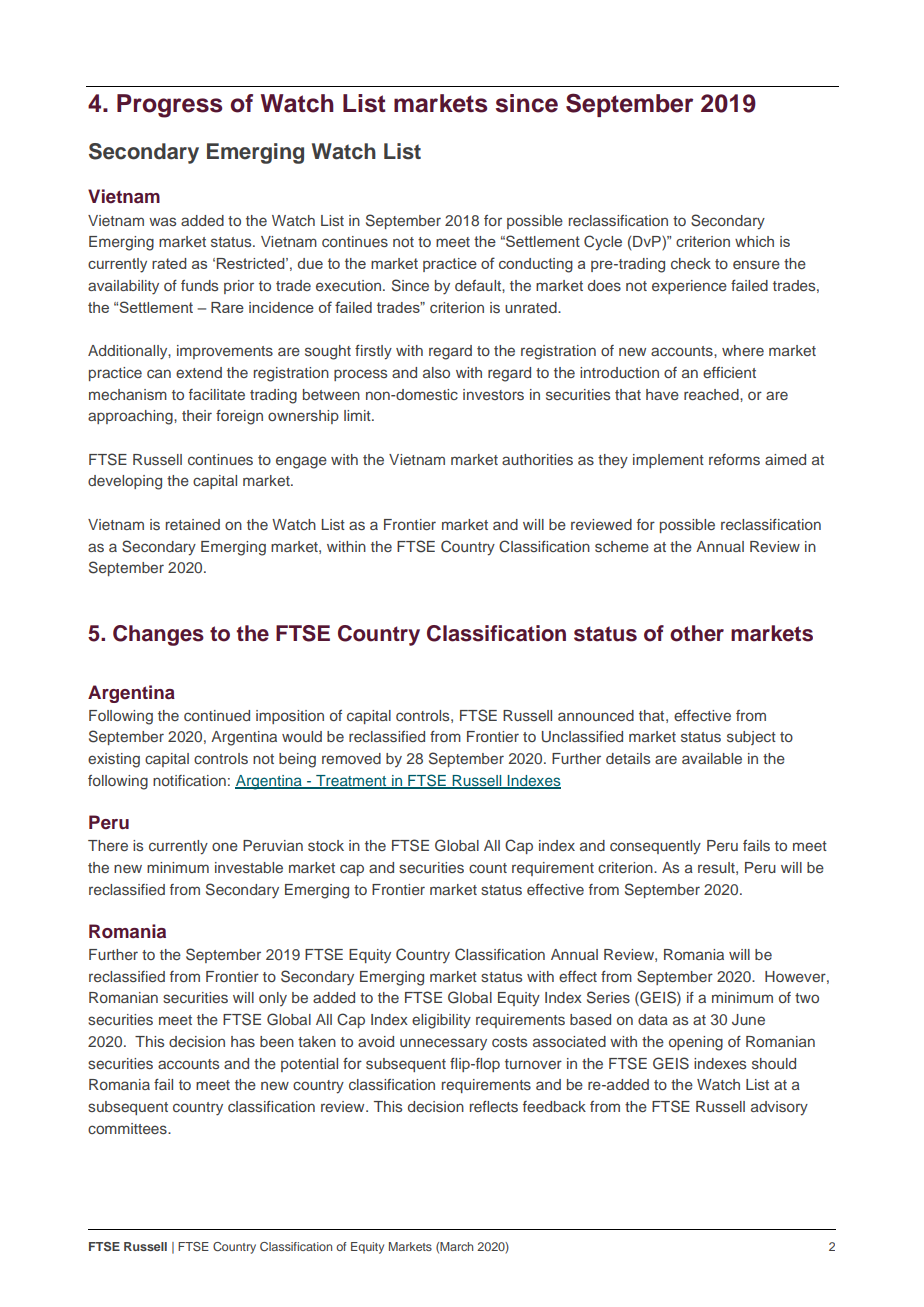  What do you see at coordinates (754, 241) in the screenshot?
I see `which` at bounding box center [754, 241].
